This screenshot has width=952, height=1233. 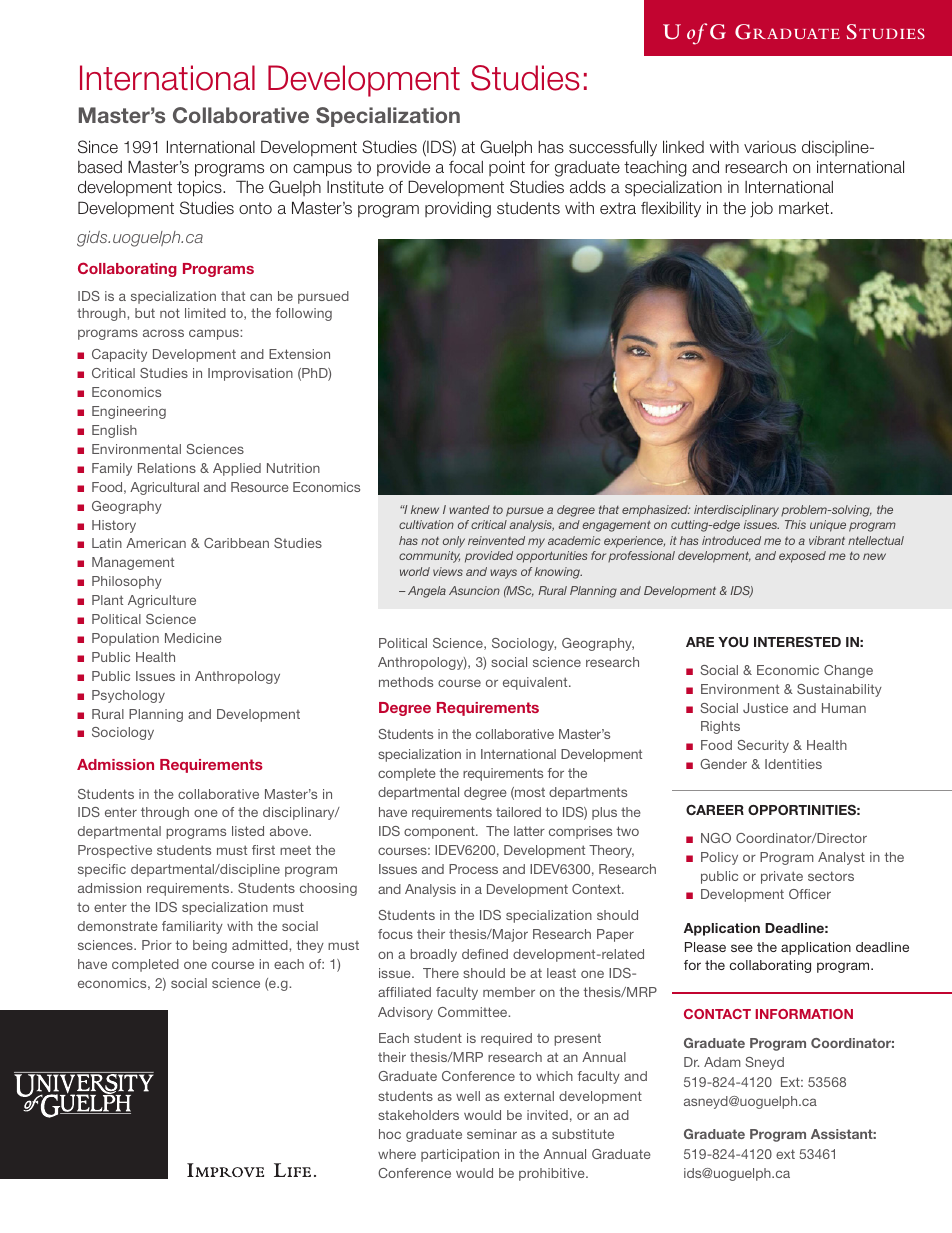 What do you see at coordinates (466, 167) in the screenshot?
I see `focal` at bounding box center [466, 167].
